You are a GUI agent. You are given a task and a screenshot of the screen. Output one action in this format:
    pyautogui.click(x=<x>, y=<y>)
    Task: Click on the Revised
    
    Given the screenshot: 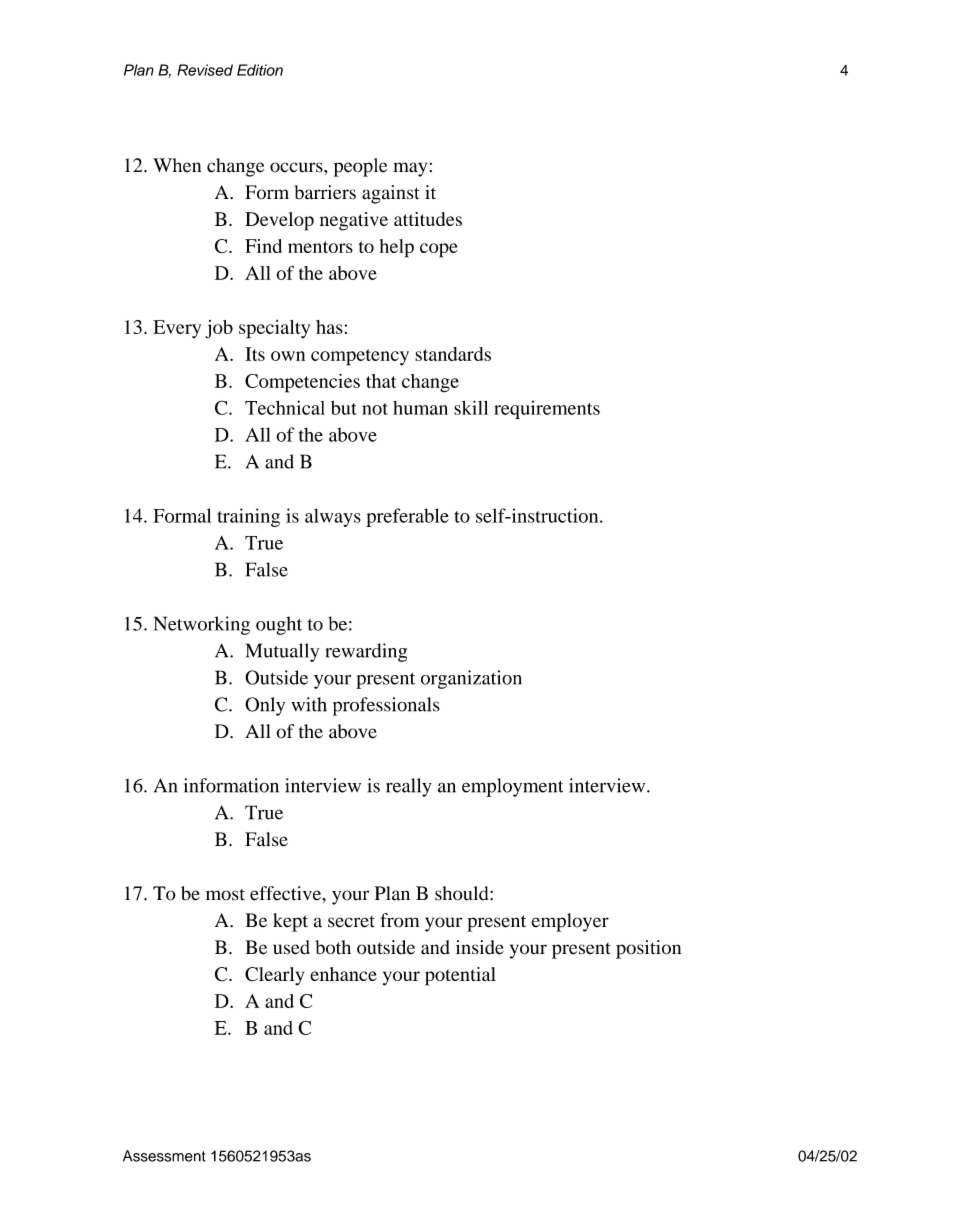 What is the action you would take?
    pyautogui.click(x=205, y=70)
